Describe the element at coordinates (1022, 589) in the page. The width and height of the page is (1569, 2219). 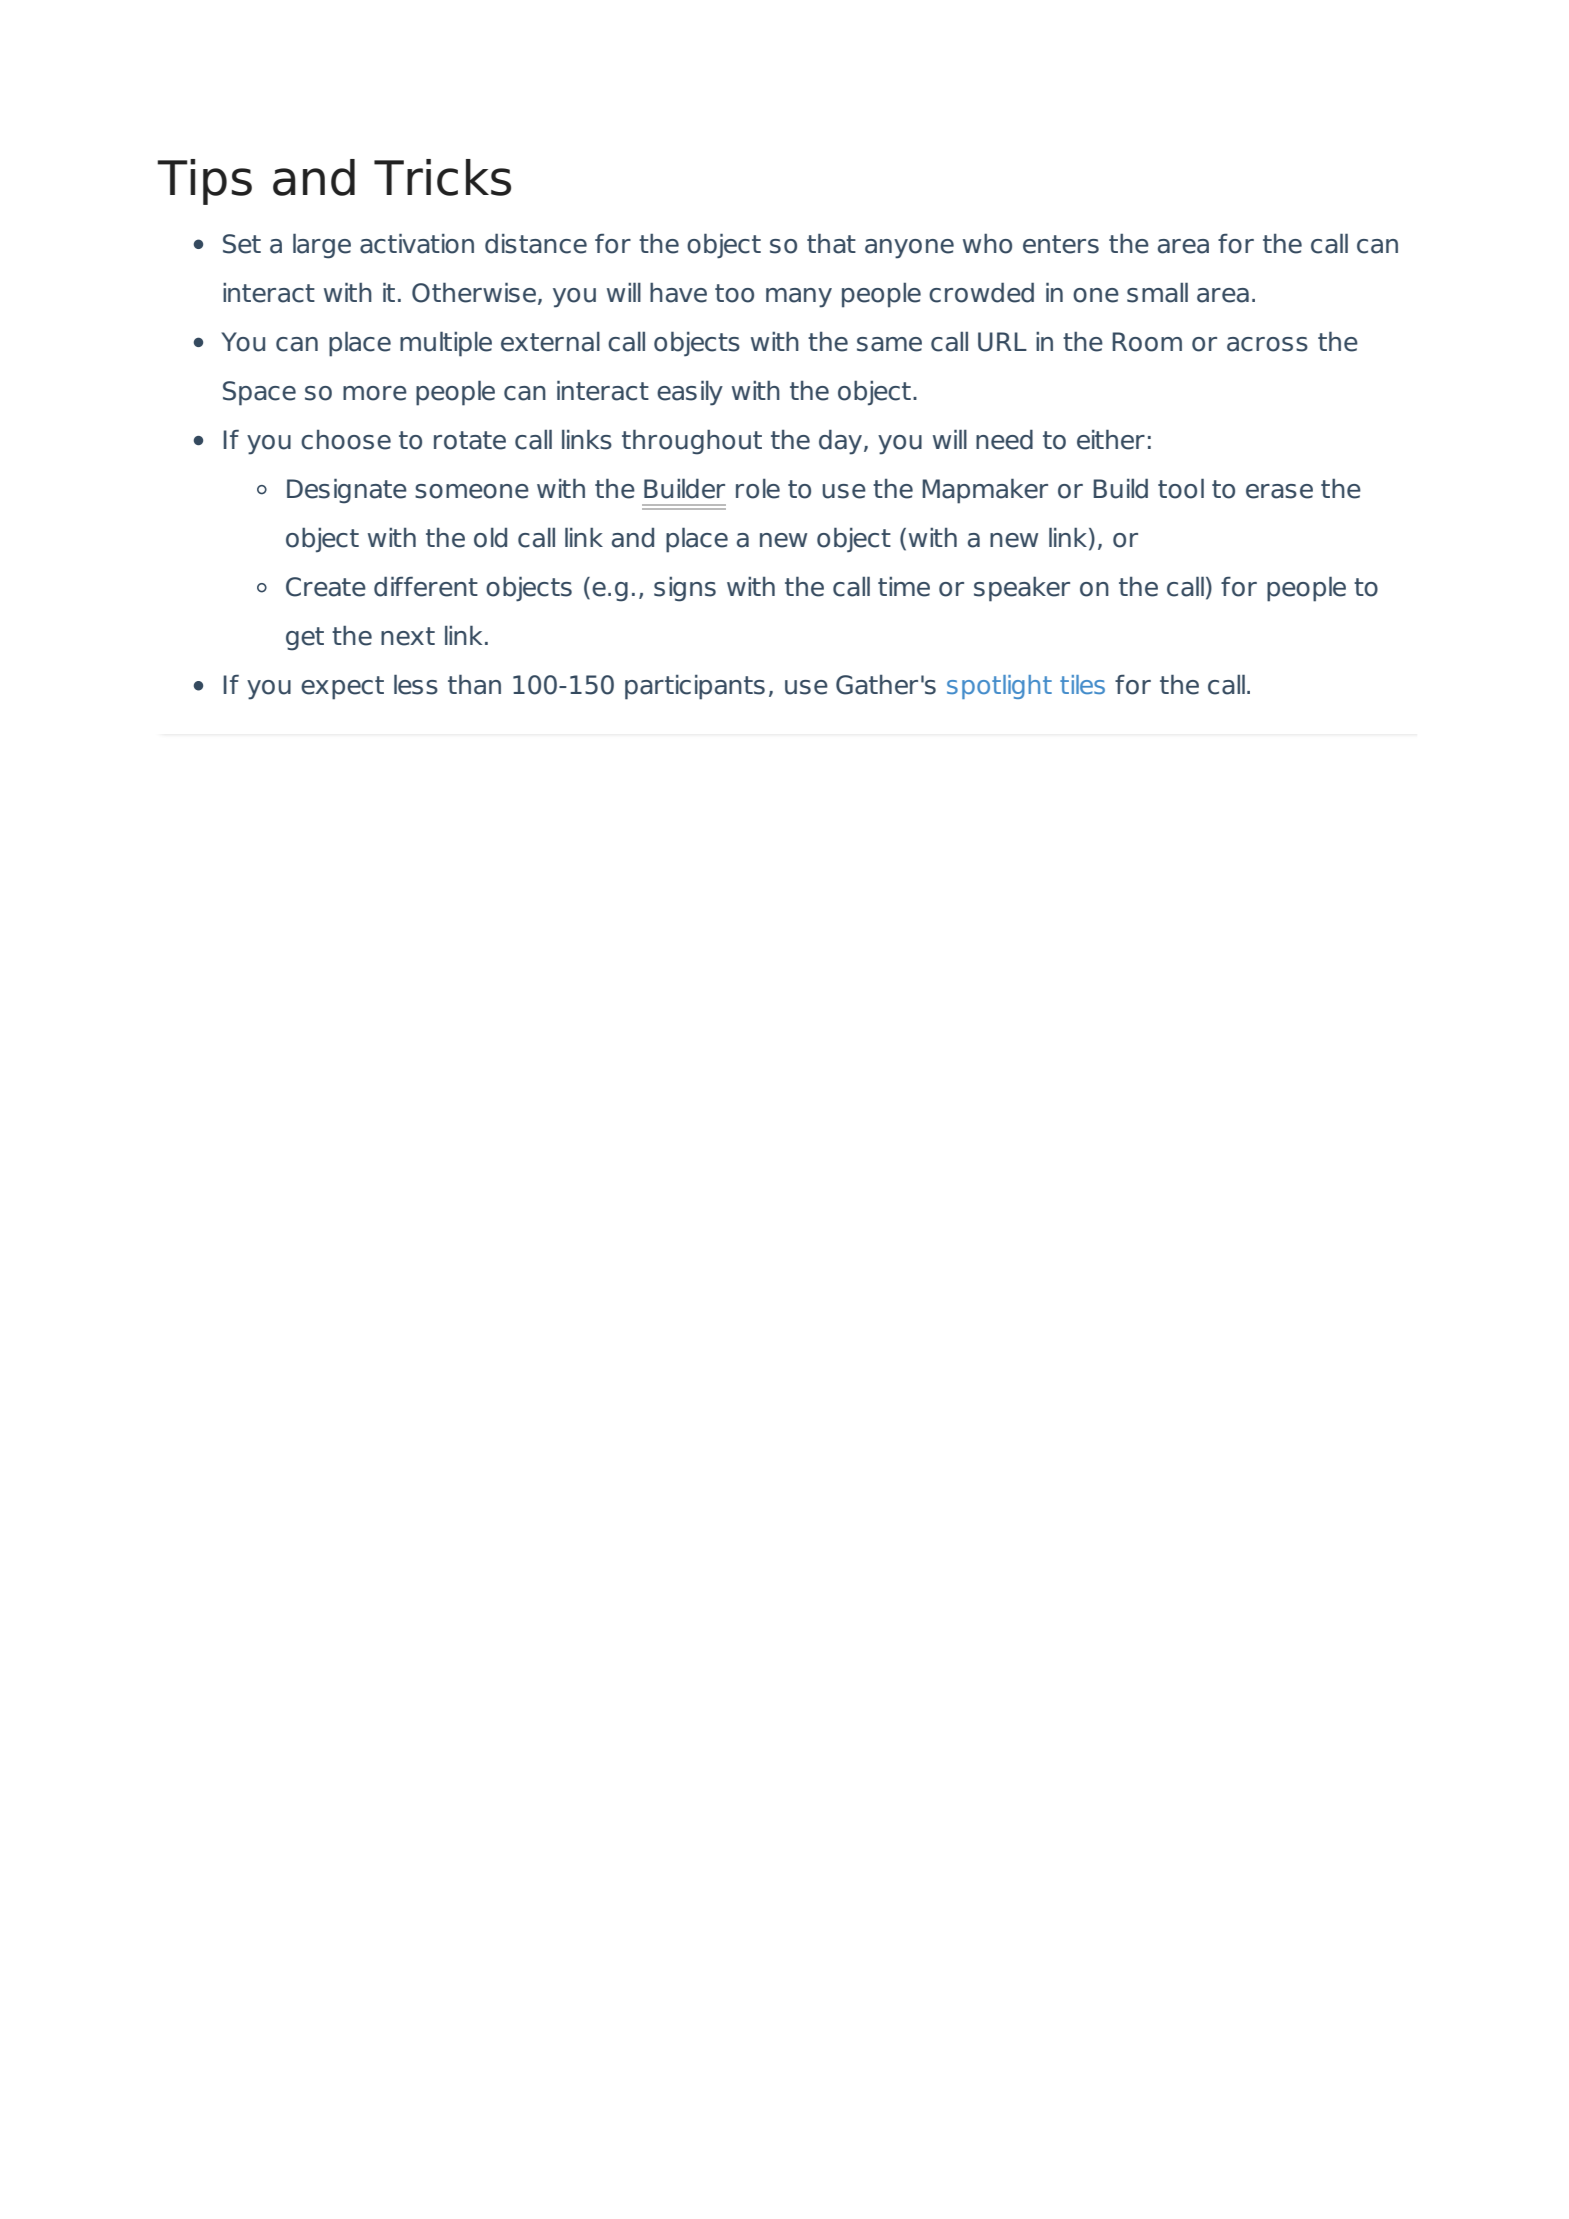
I see `speaker` at that location.
